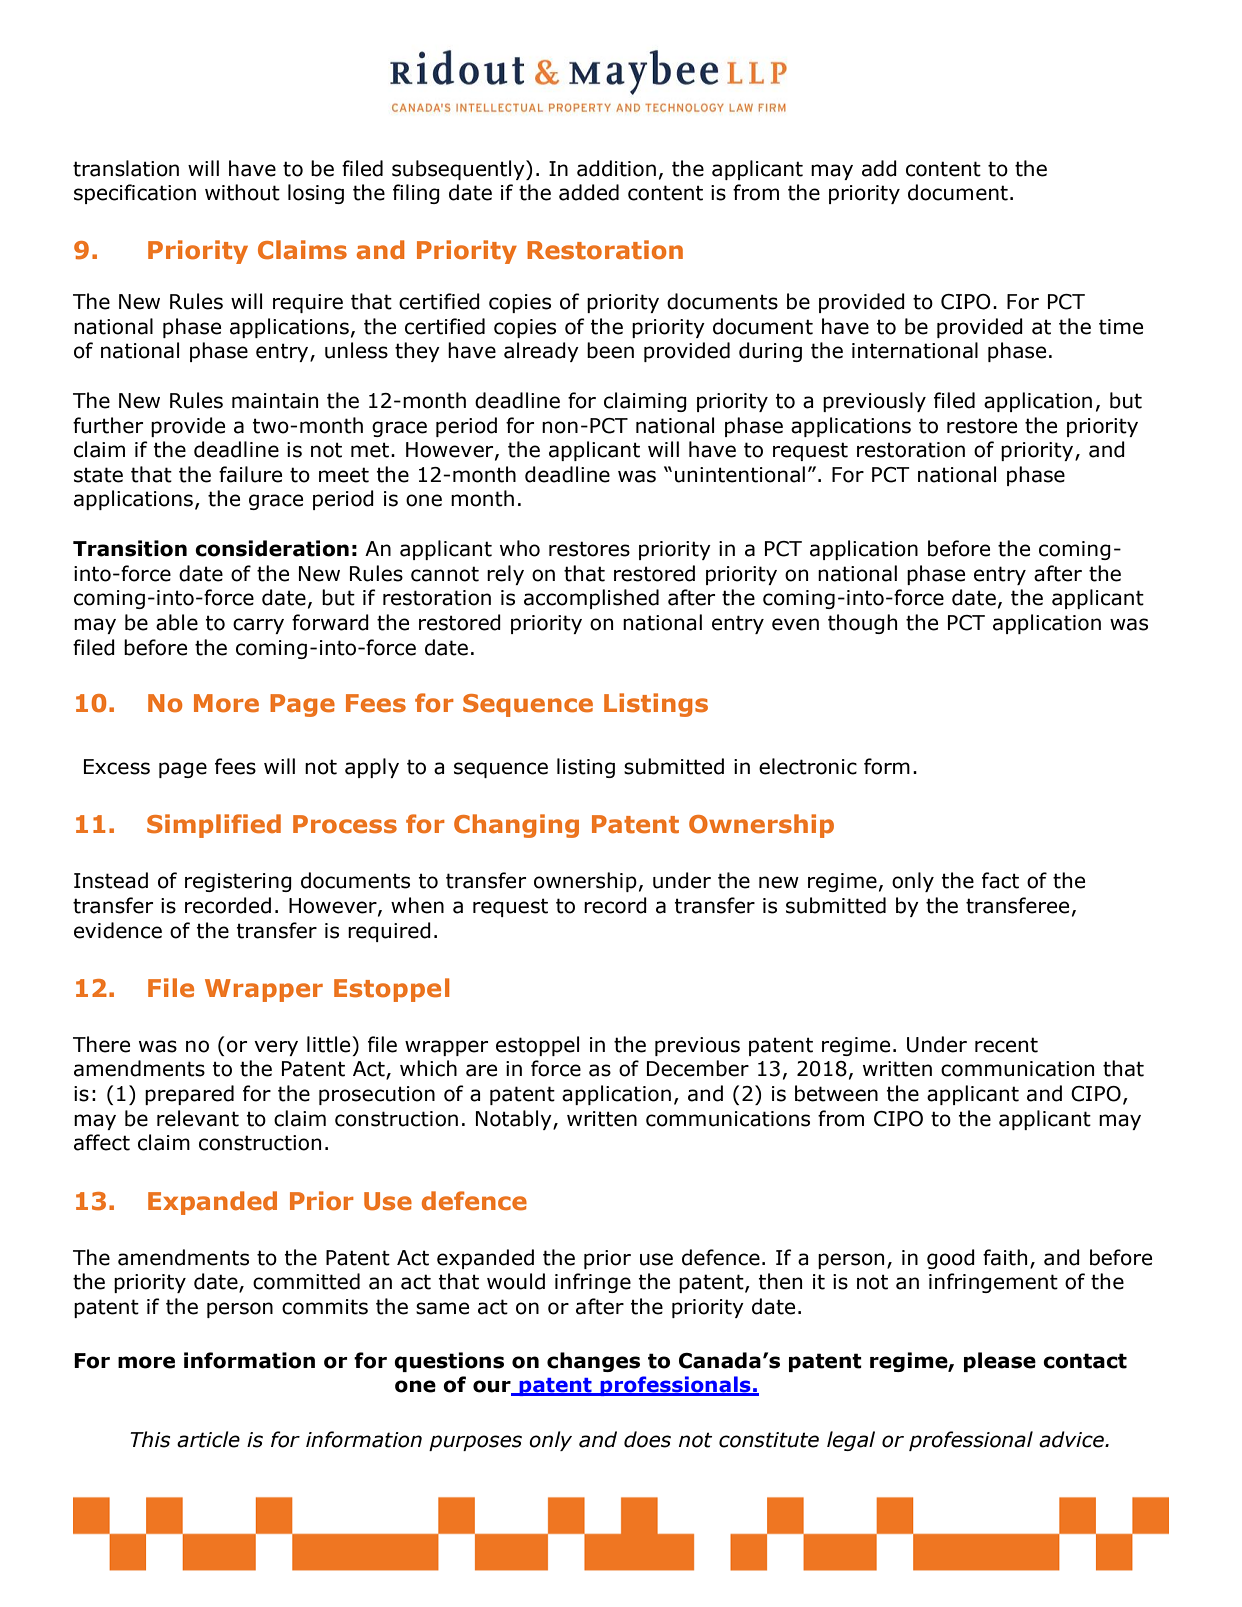  What do you see at coordinates (647, 1439) in the document?
I see `does` at bounding box center [647, 1439].
